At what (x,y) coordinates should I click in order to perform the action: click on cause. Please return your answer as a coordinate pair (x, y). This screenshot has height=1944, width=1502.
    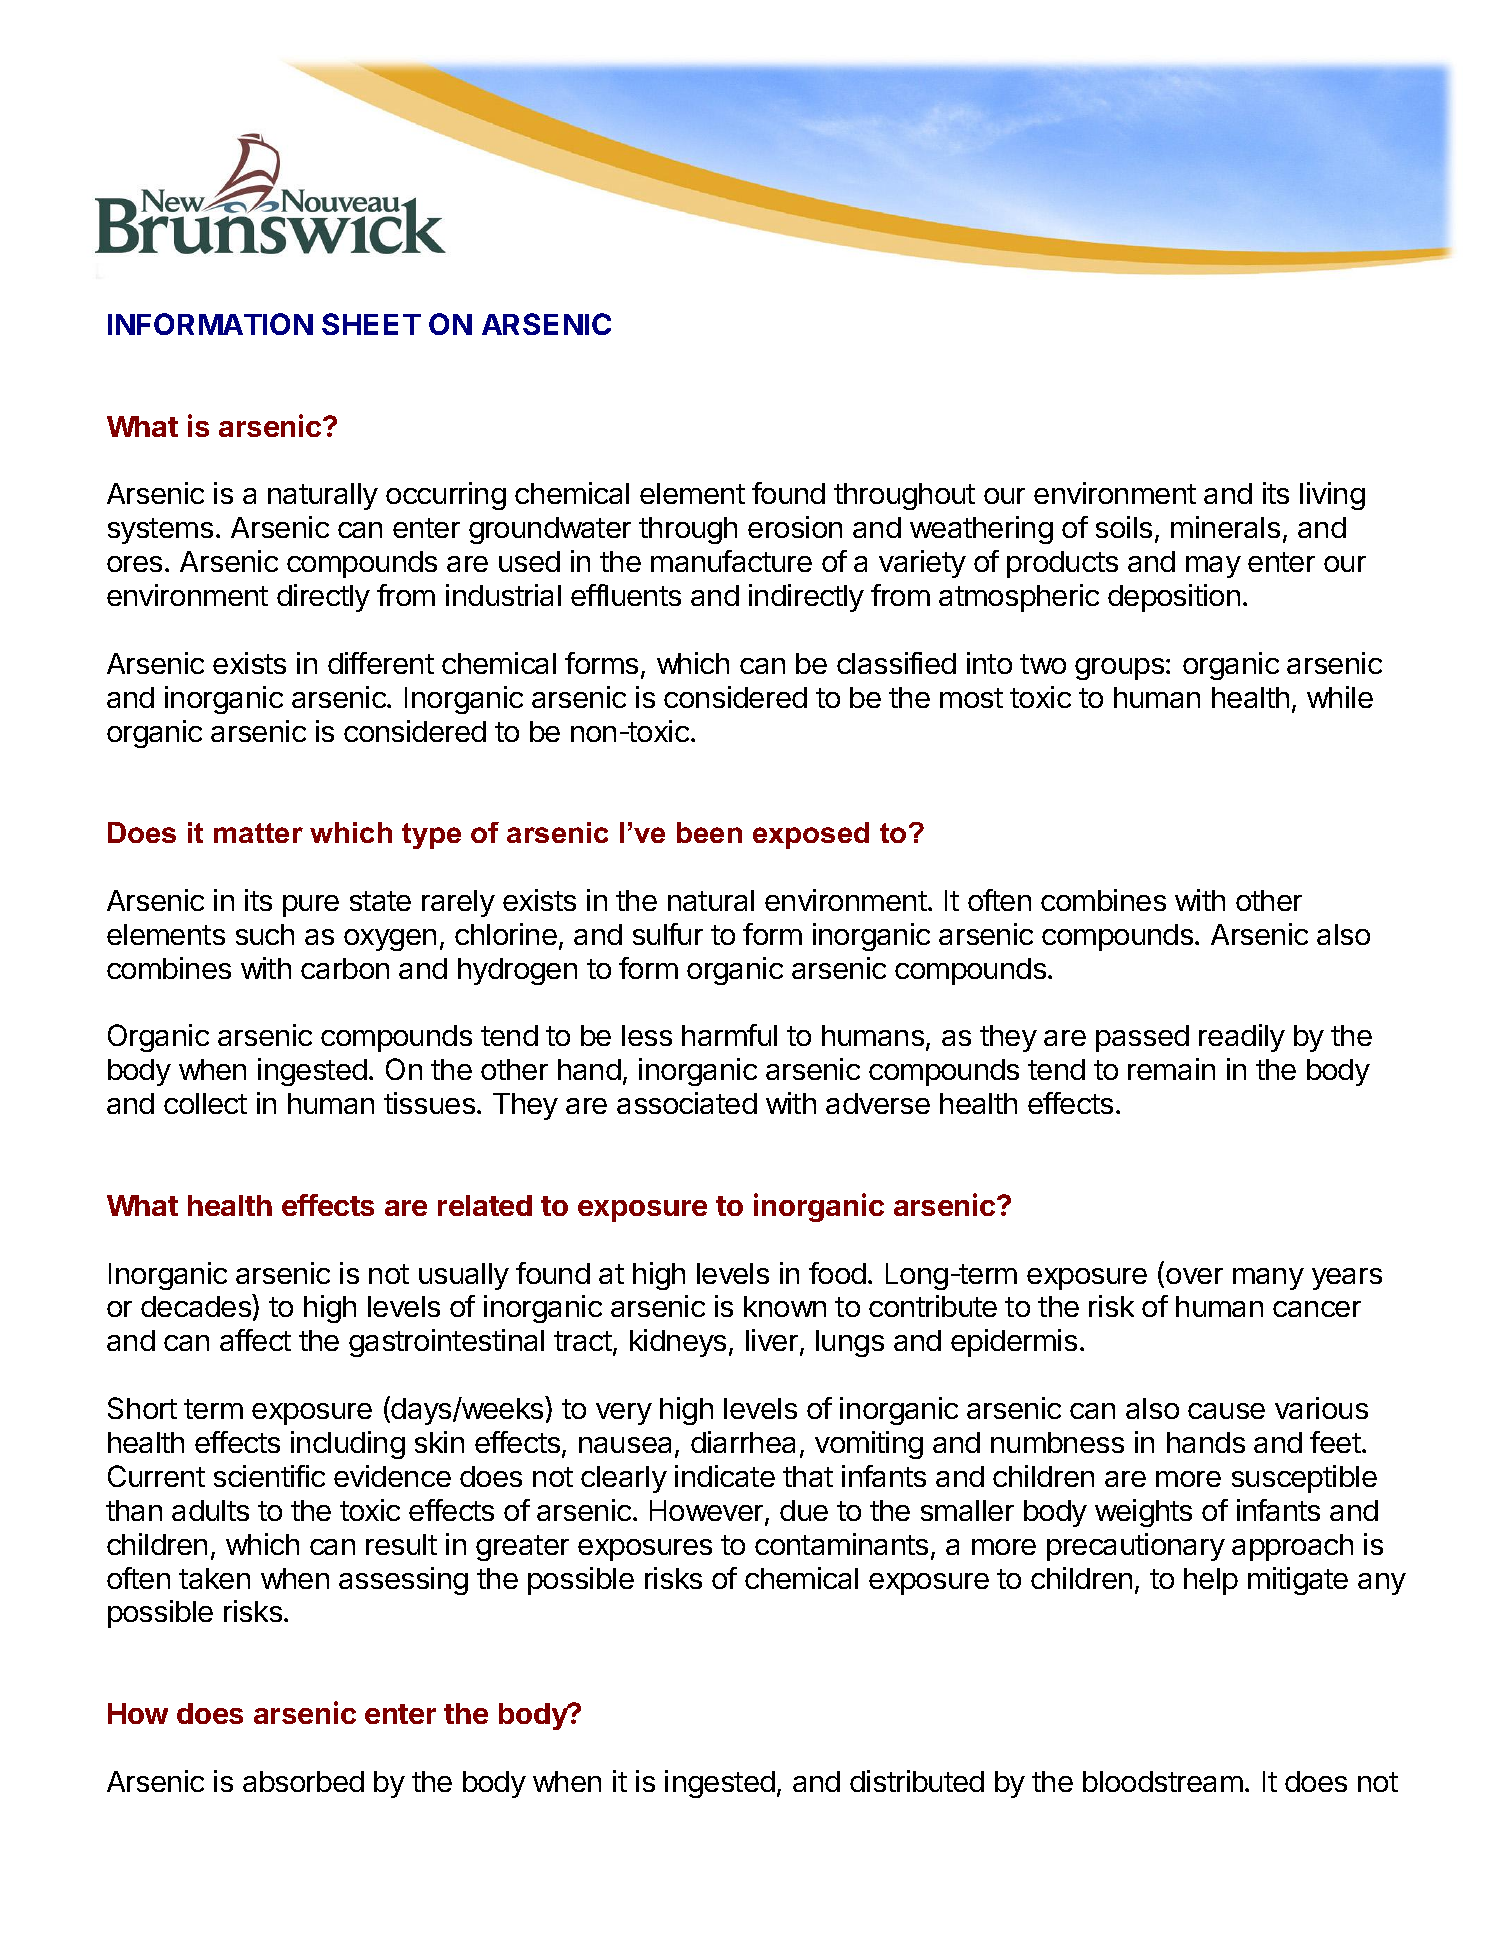
    Looking at the image, I should click on (1226, 1411).
